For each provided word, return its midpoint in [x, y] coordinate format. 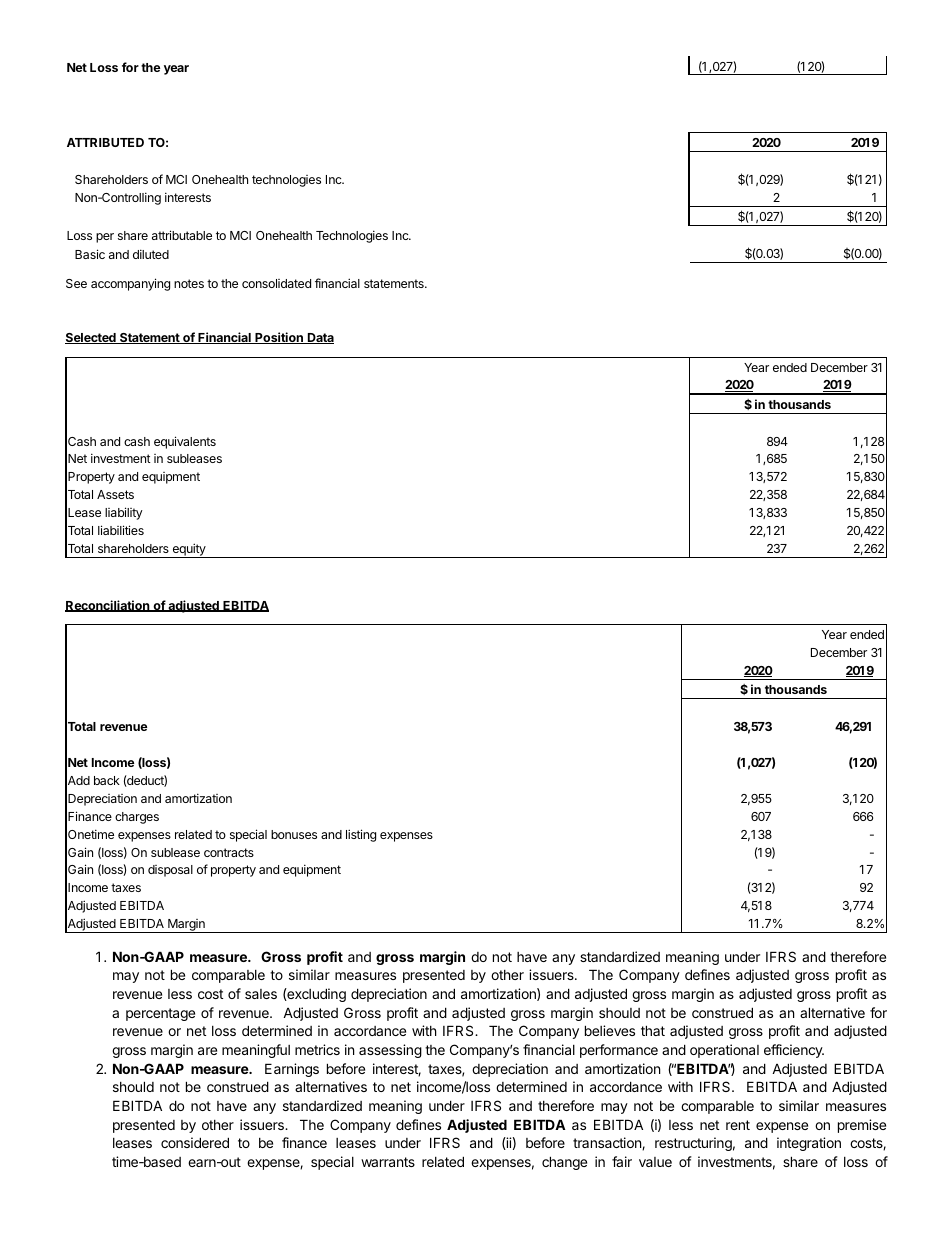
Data [320, 338]
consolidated [276, 283]
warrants [388, 1162]
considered [195, 1142]
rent [738, 1125]
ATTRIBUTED [105, 142]
